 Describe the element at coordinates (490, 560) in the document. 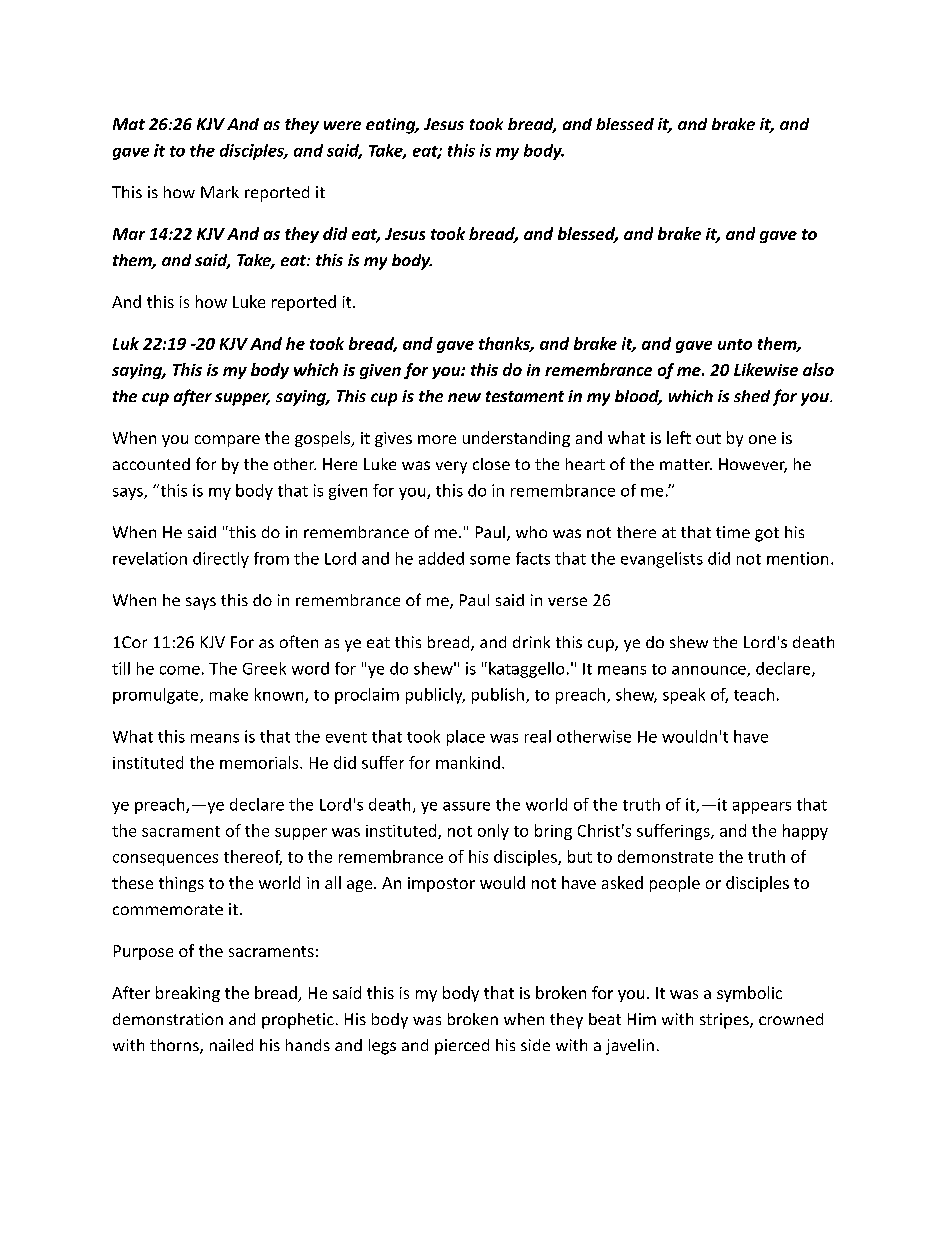

I see `some` at that location.
